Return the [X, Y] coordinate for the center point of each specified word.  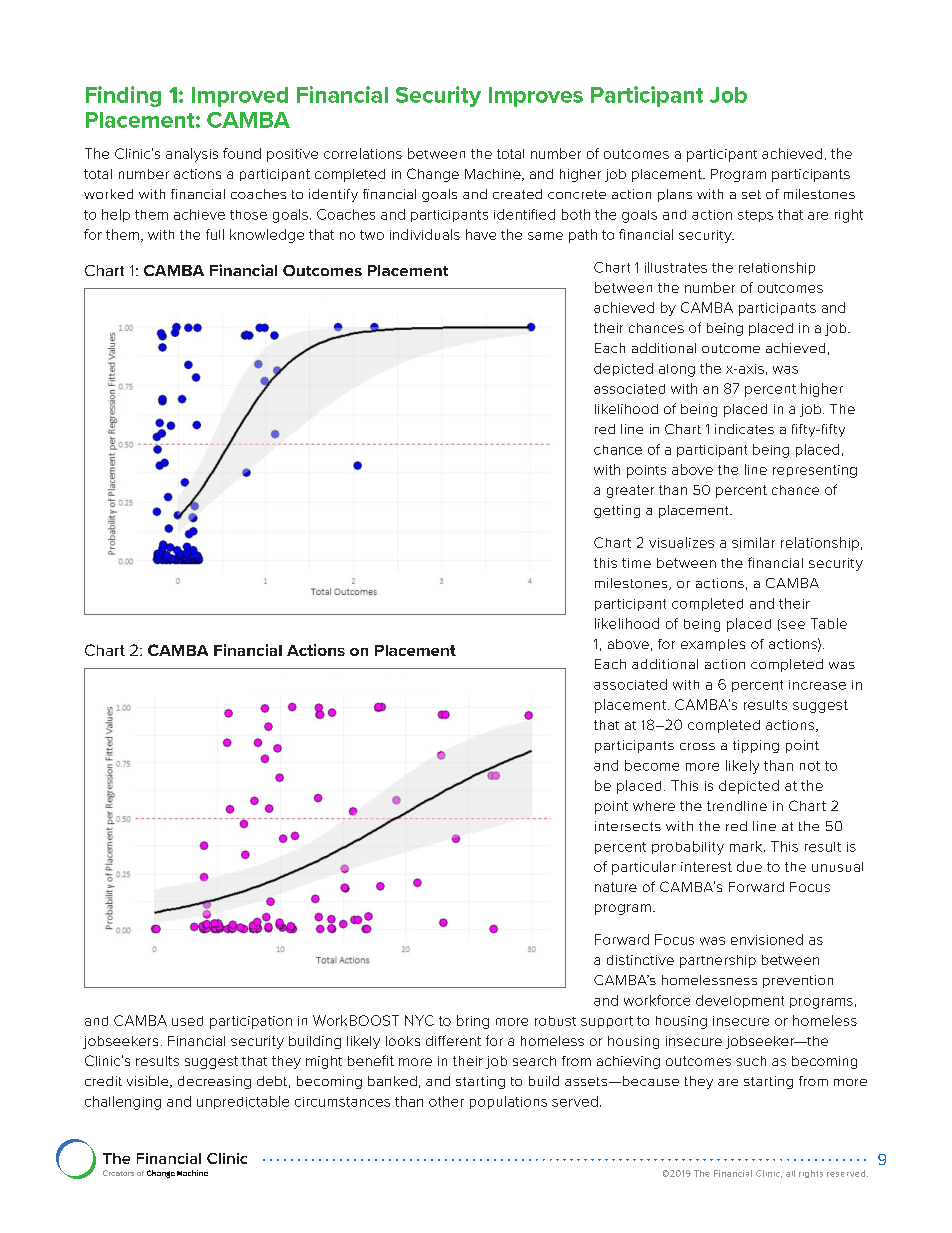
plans [675, 195]
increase [817, 685]
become [652, 765]
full [215, 234]
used [187, 1021]
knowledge [267, 236]
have [481, 234]
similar [753, 542]
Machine [494, 175]
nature [616, 887]
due [749, 866]
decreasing [214, 1082]
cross [697, 746]
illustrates [676, 267]
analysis [192, 155]
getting [617, 511]
